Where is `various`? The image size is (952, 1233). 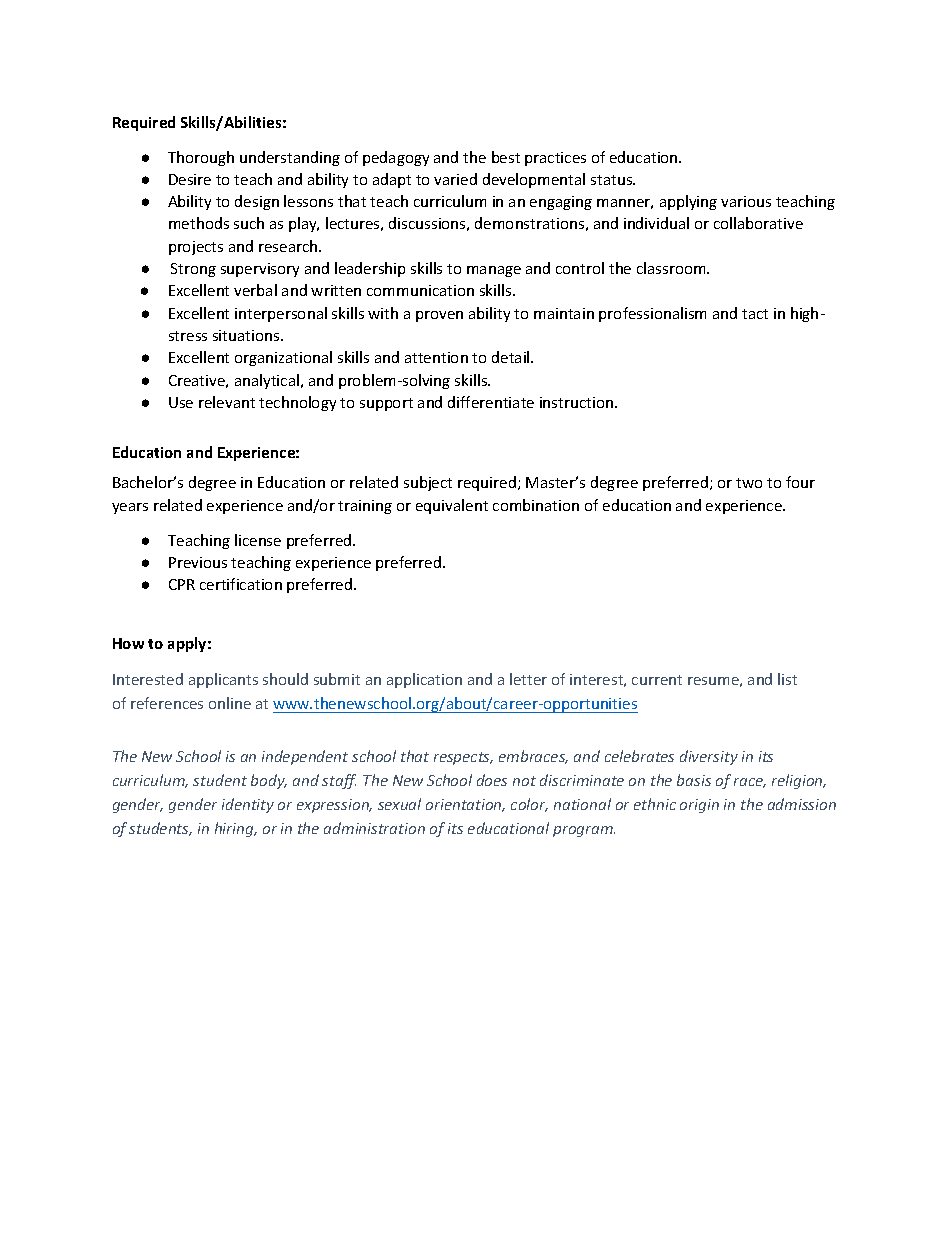 various is located at coordinates (746, 201).
